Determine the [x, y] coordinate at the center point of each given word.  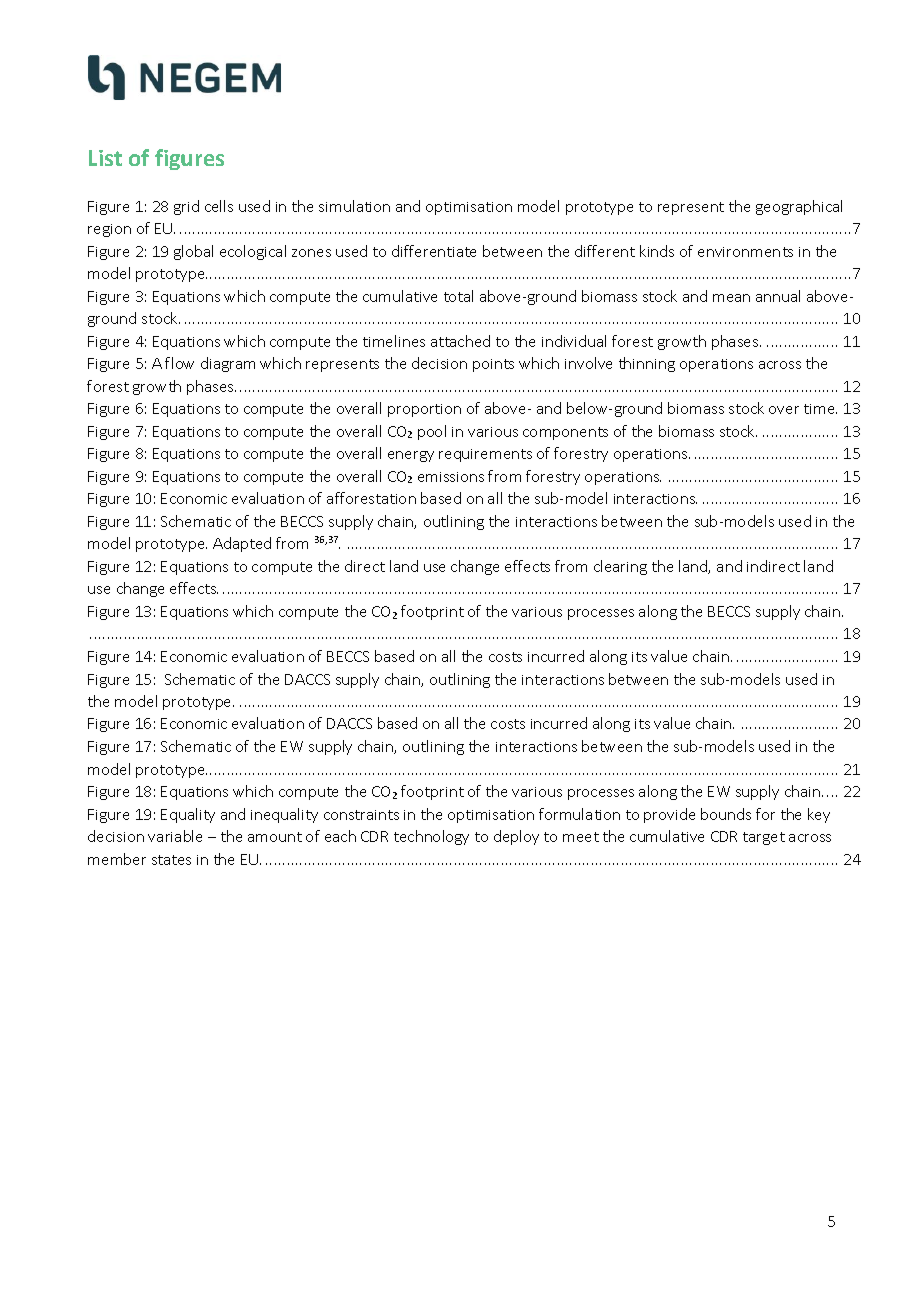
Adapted [242, 544]
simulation [354, 206]
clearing [620, 567]
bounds [726, 814]
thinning [647, 364]
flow [179, 363]
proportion [424, 410]
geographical [799, 207]
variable [175, 836]
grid [186, 207]
